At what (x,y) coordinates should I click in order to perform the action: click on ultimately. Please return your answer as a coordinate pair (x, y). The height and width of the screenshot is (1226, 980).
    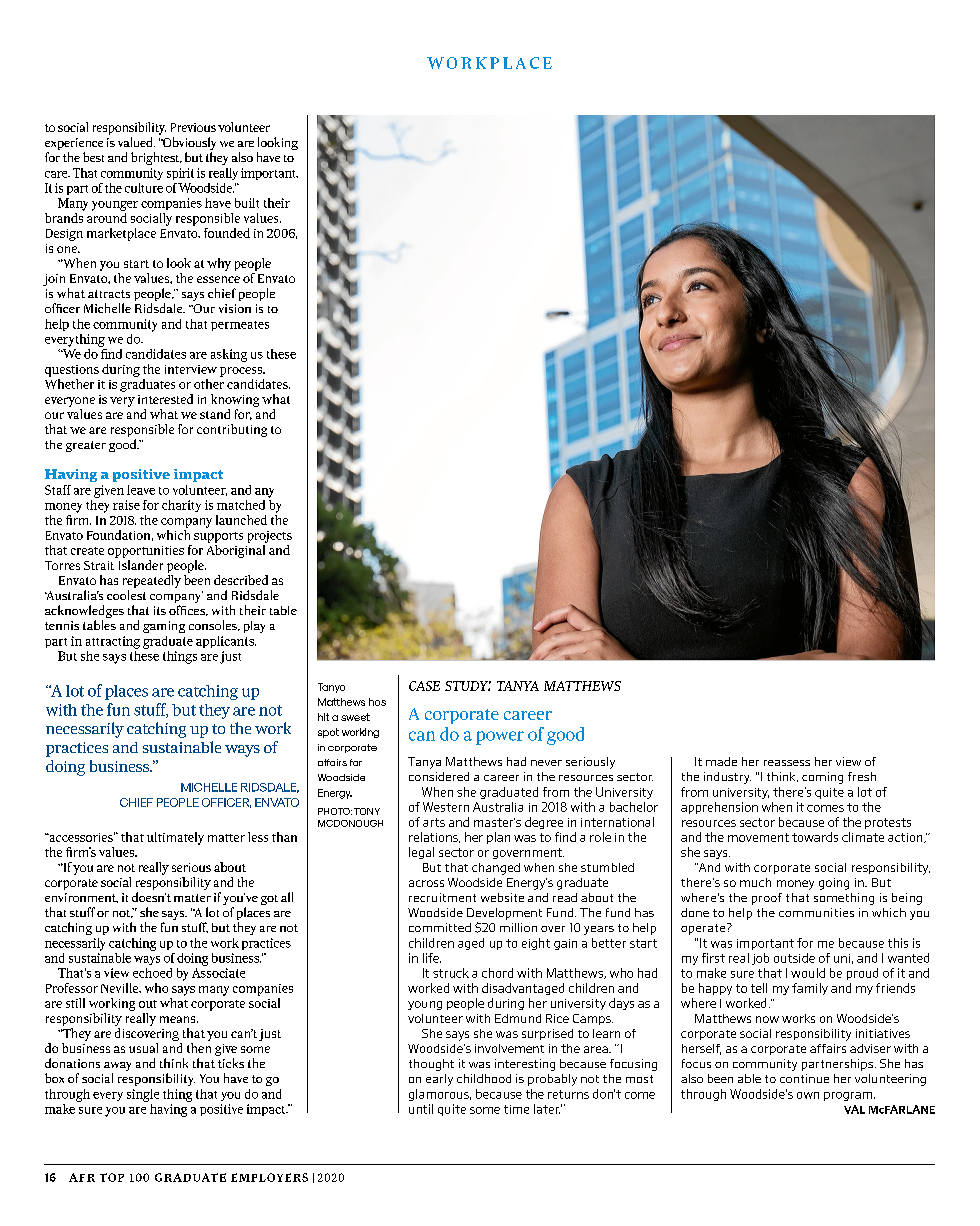
    Looking at the image, I should click on (175, 838).
